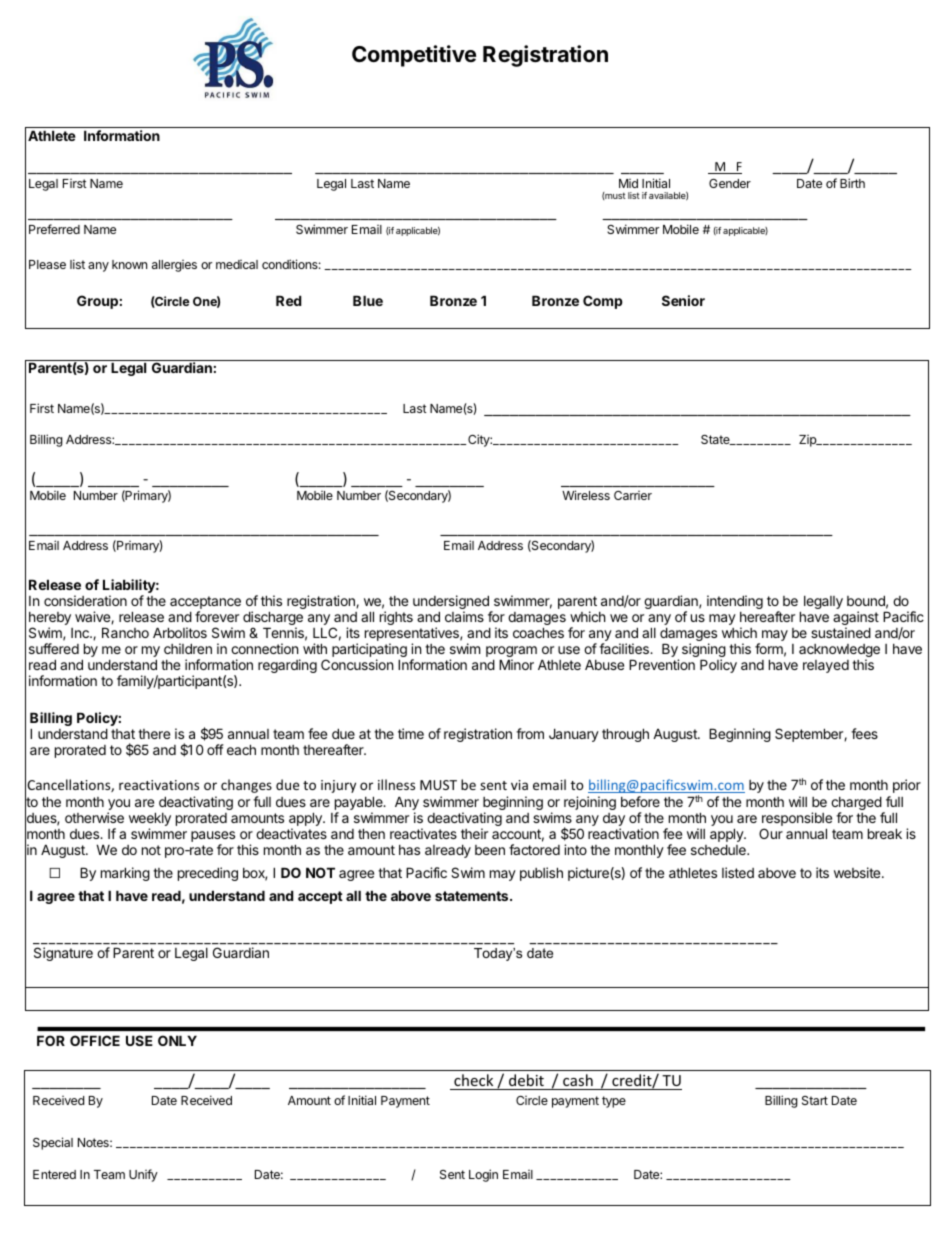 The height and width of the document is (1233, 952). Describe the element at coordinates (129, 264) in the document. I see `known` at that location.
